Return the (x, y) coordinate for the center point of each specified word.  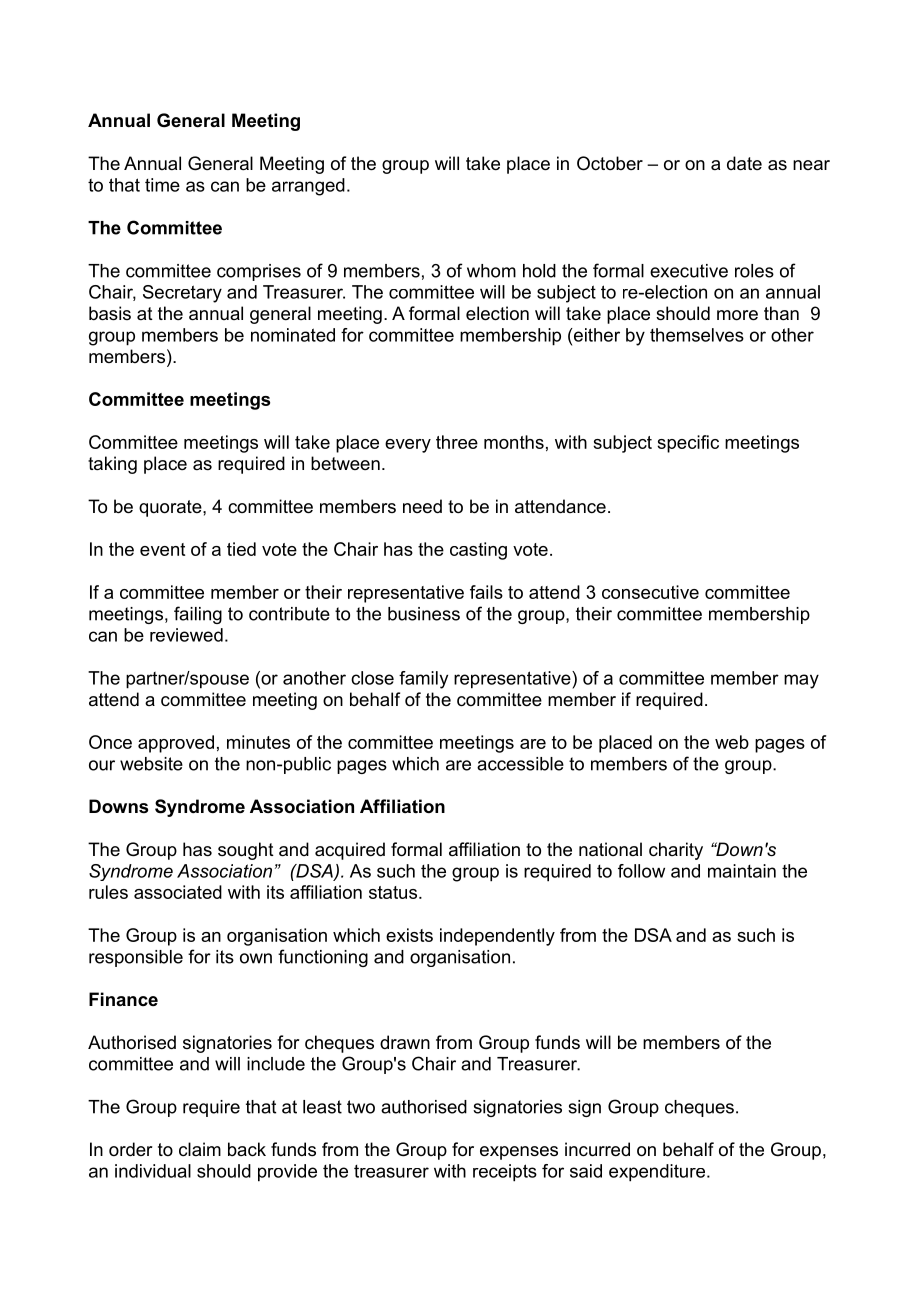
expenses (519, 1153)
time (162, 185)
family (423, 680)
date (744, 163)
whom (491, 271)
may (801, 681)
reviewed (186, 635)
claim (200, 1149)
